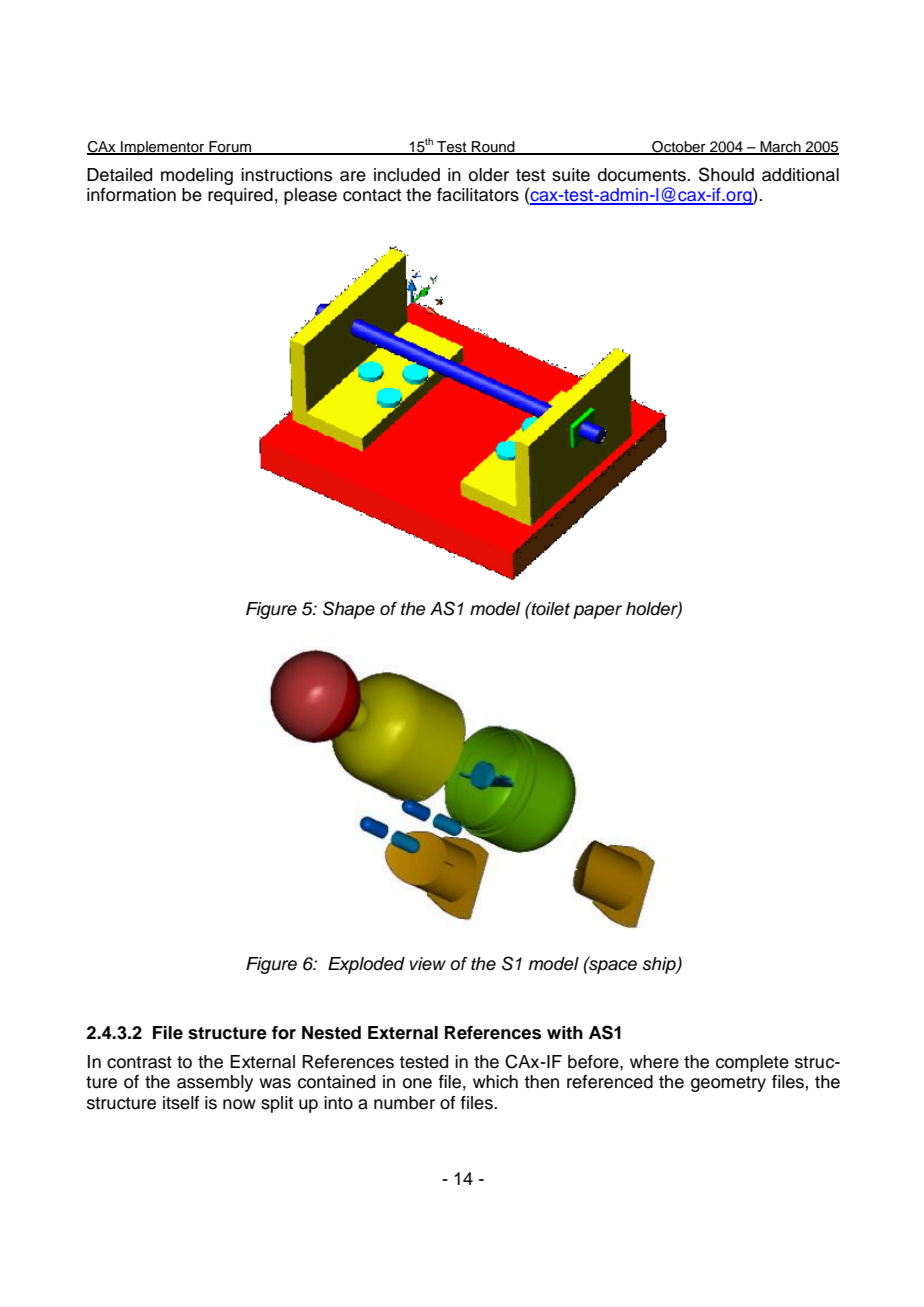 The height and width of the screenshot is (1307, 924). I want to click on assembly, so click(215, 1083).
